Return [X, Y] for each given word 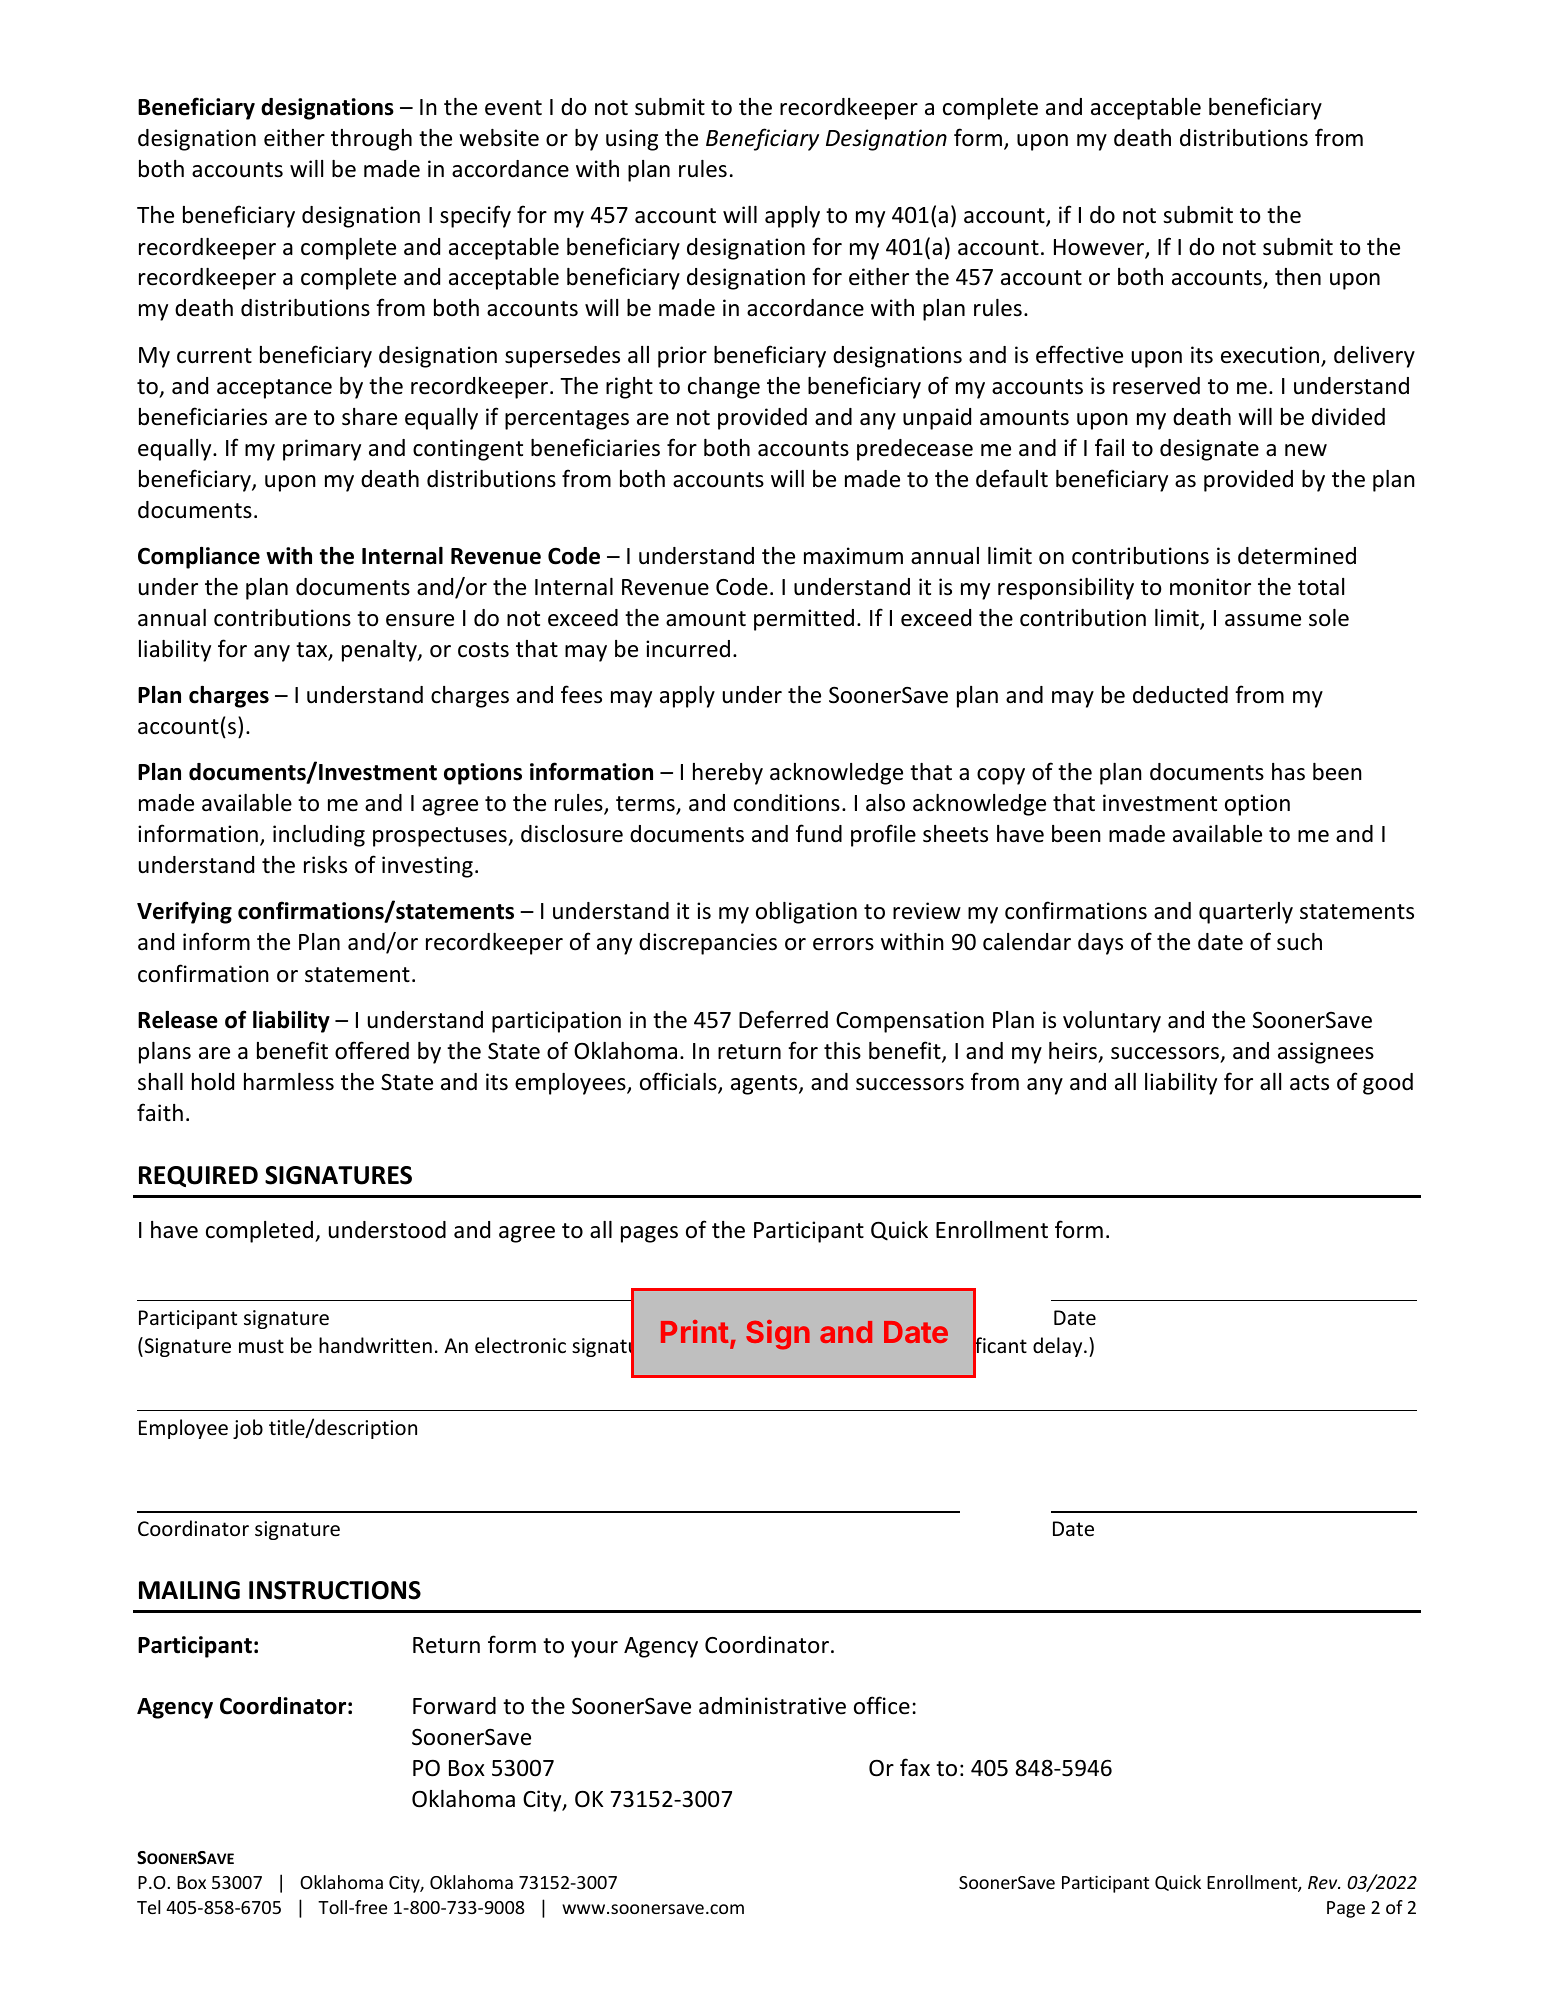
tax [313, 651]
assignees [1326, 1053]
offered [372, 1050]
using [632, 140]
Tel [148, 1907]
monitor [1210, 587]
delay [1059, 1347]
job [248, 1429]
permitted [804, 620]
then [1298, 277]
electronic [520, 1345]
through [371, 140]
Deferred [783, 1019]
